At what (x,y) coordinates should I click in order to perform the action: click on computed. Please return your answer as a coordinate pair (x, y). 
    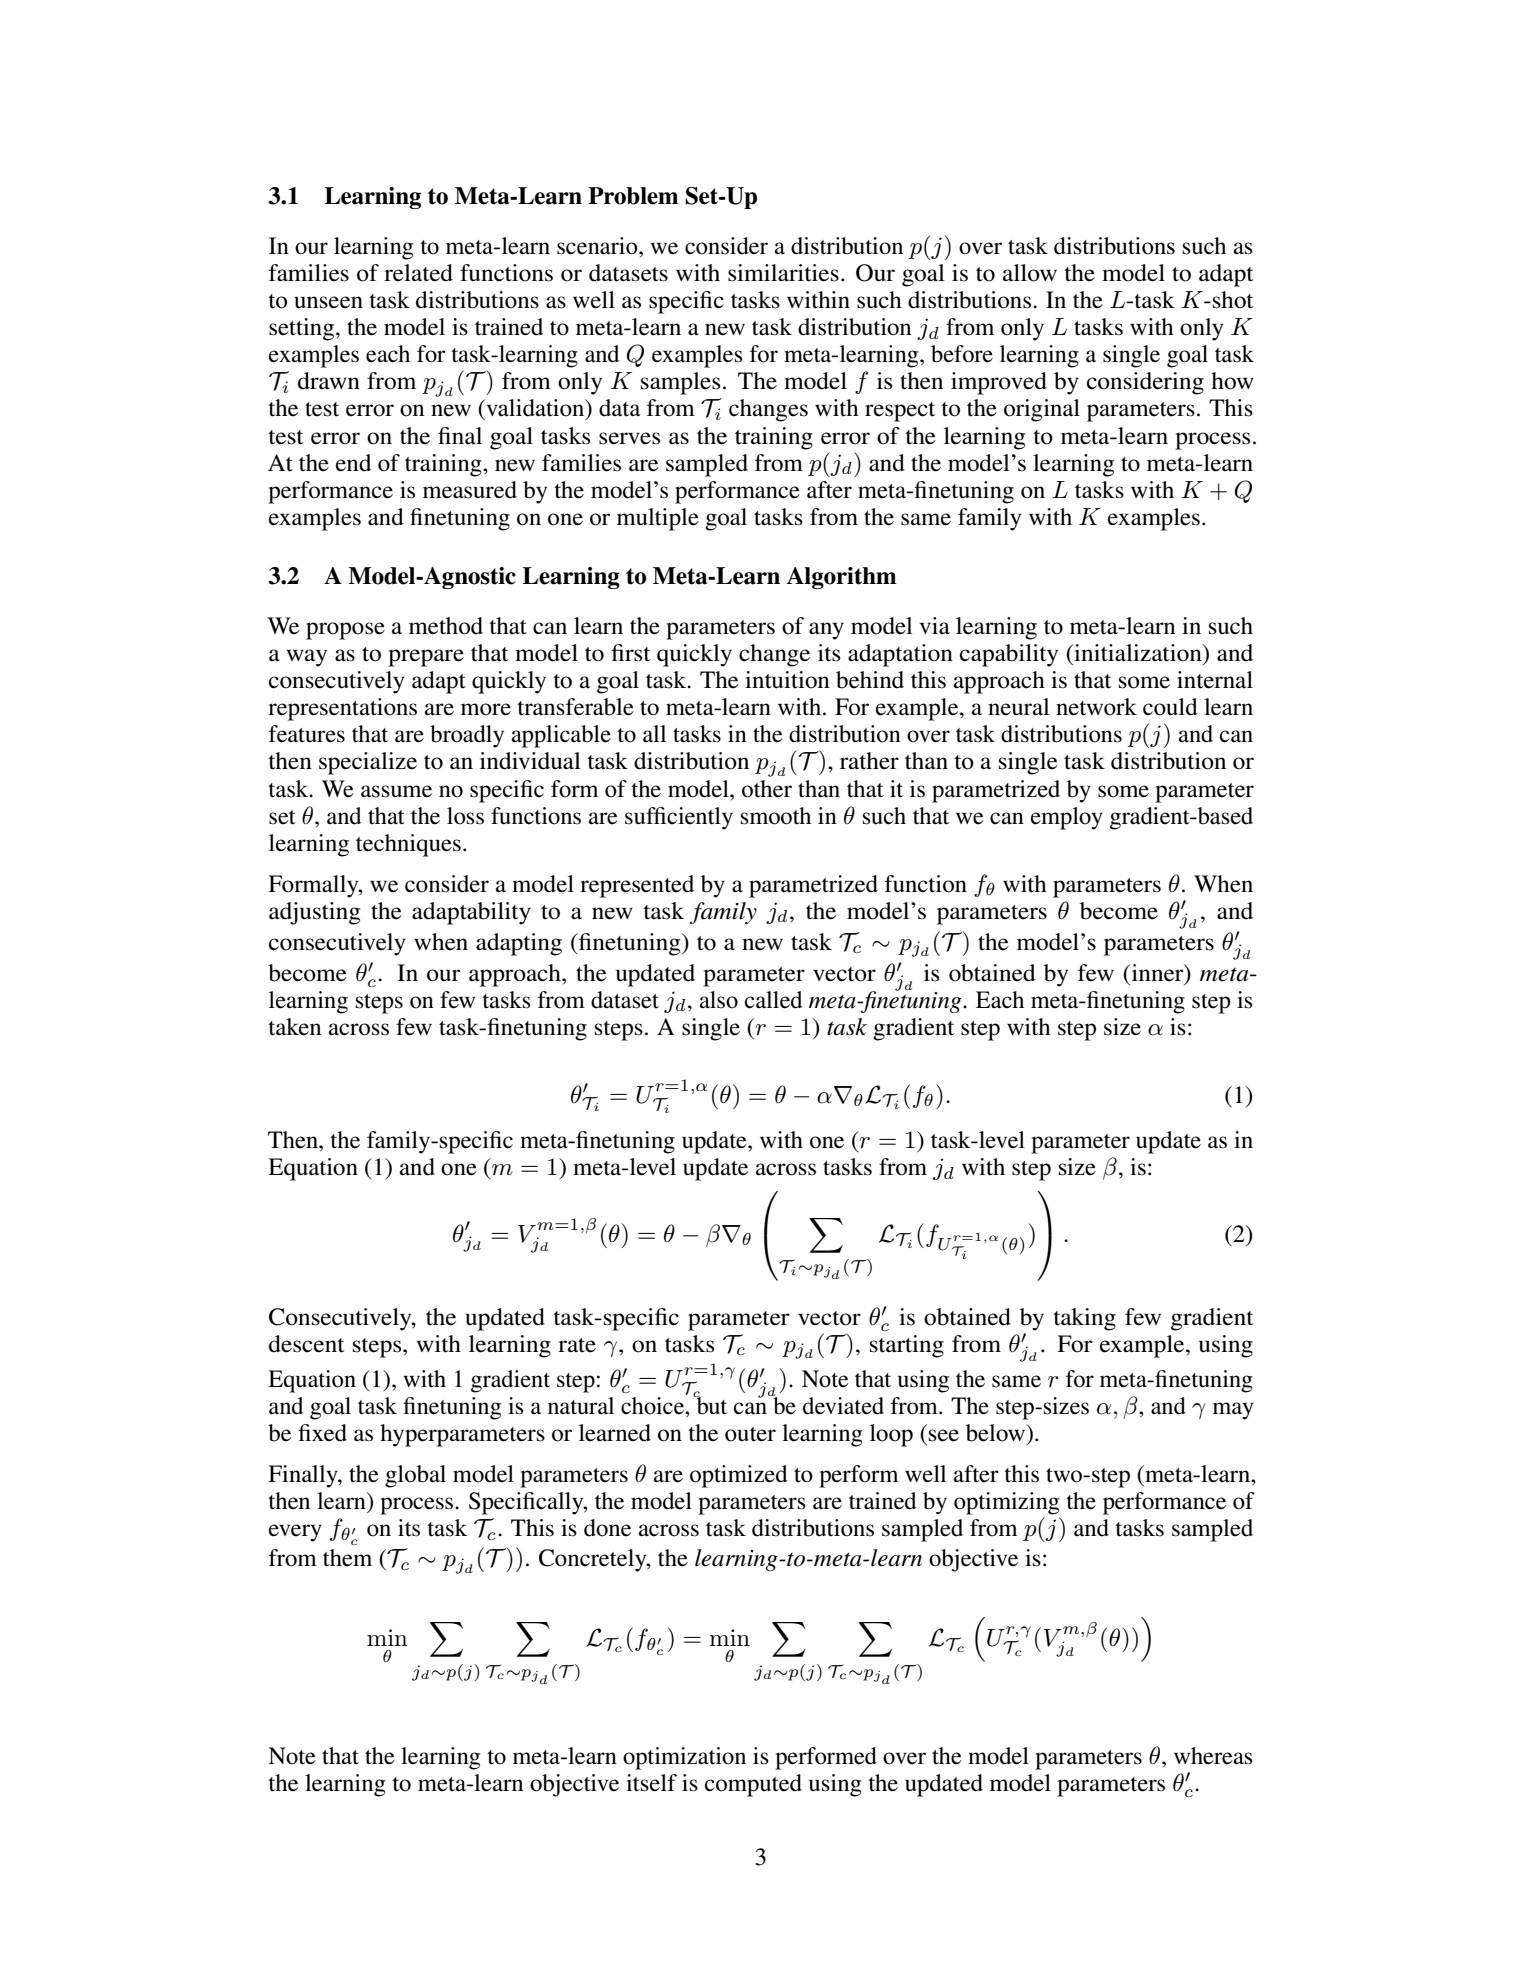
    Looking at the image, I should click on (753, 1785).
